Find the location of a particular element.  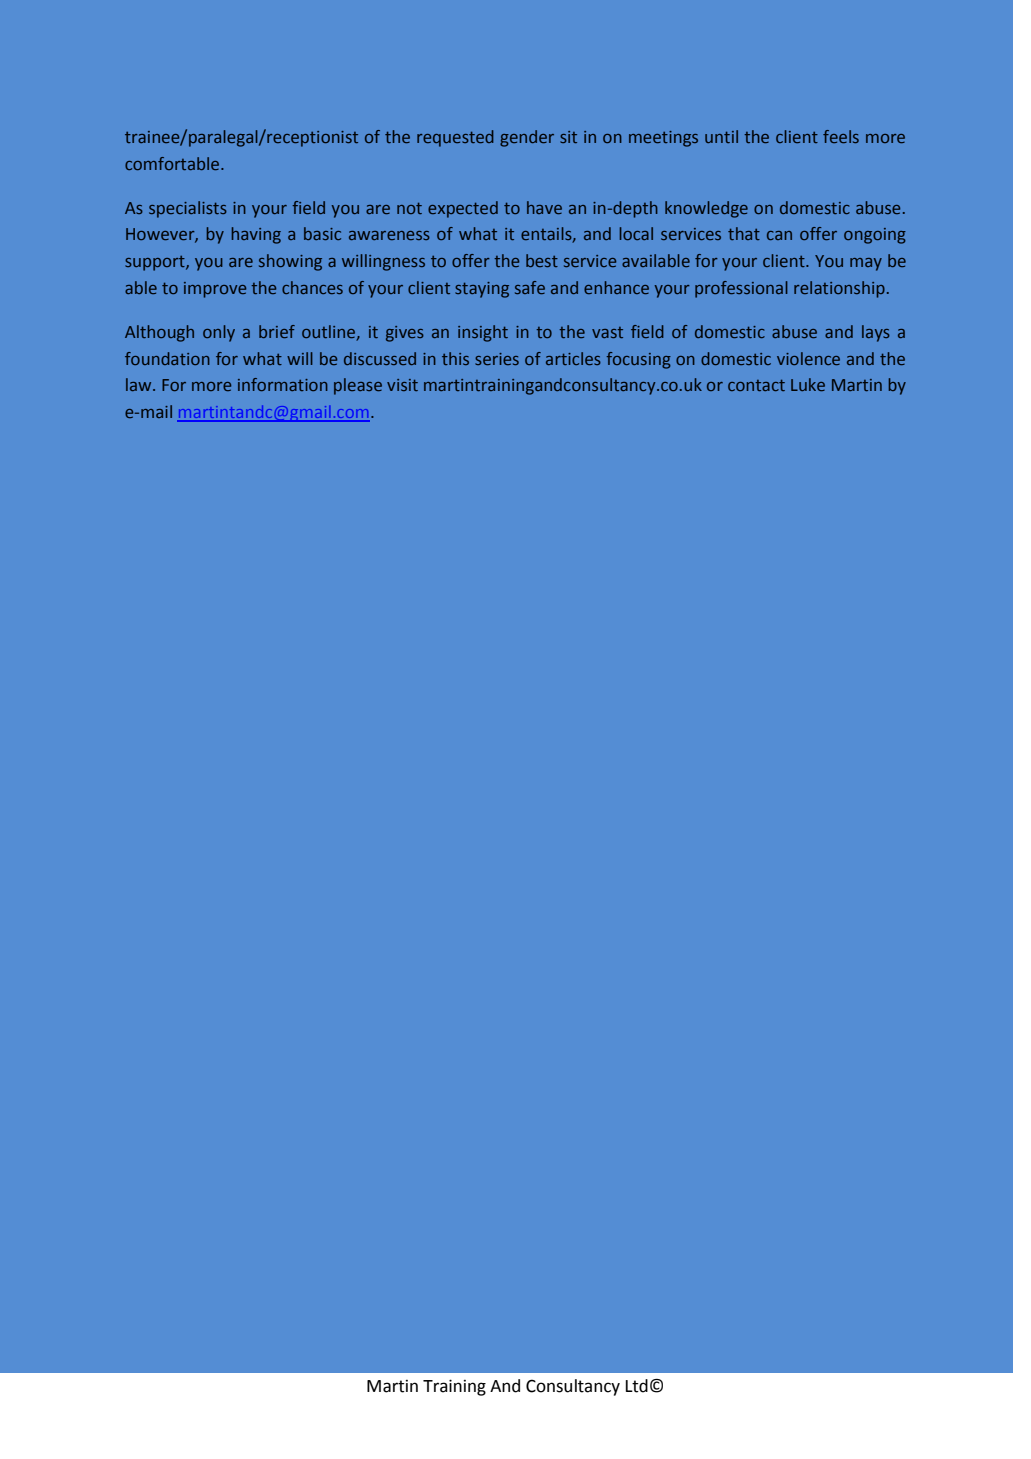

feels is located at coordinates (841, 136).
